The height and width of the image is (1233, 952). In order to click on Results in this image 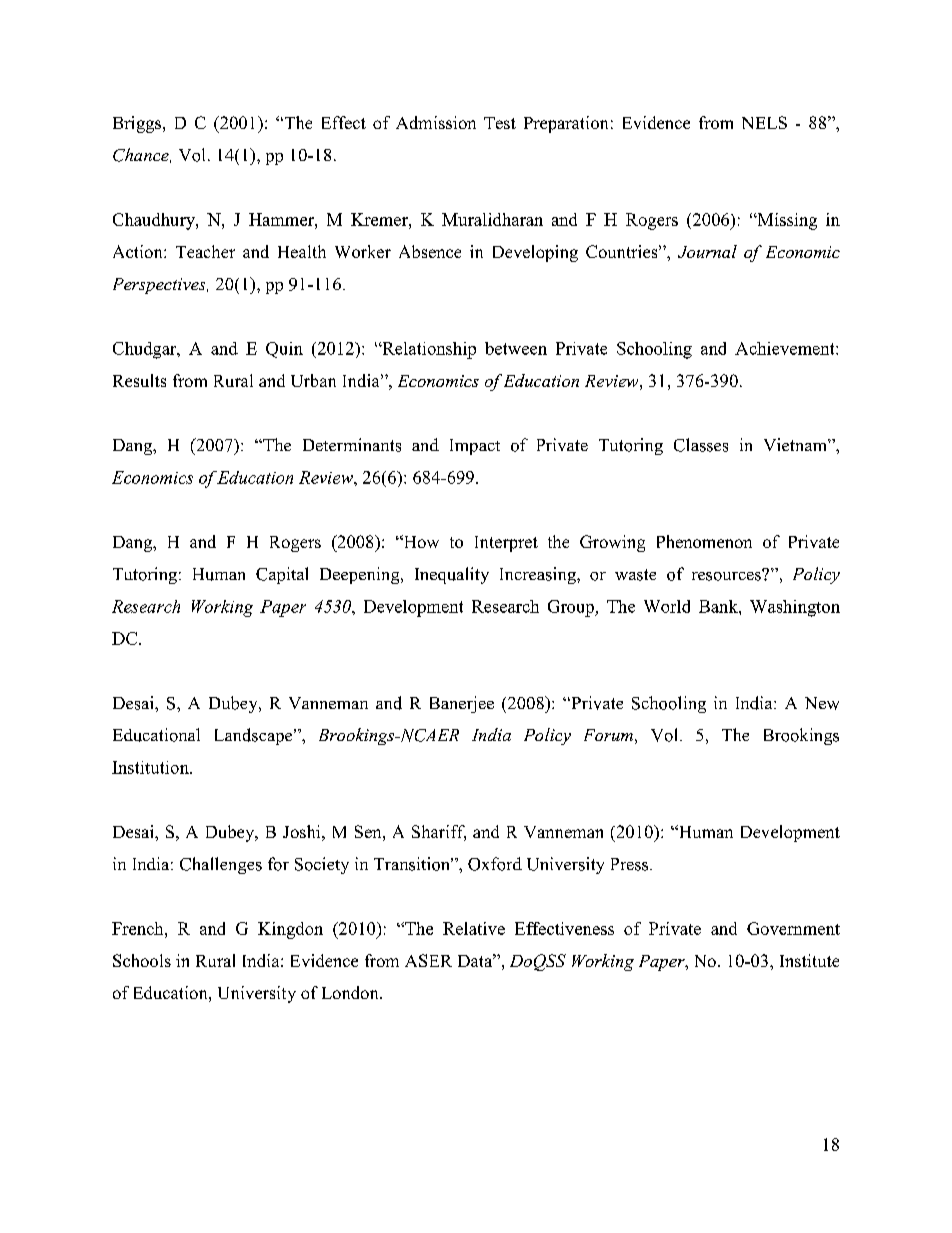, I will do `click(139, 380)`.
